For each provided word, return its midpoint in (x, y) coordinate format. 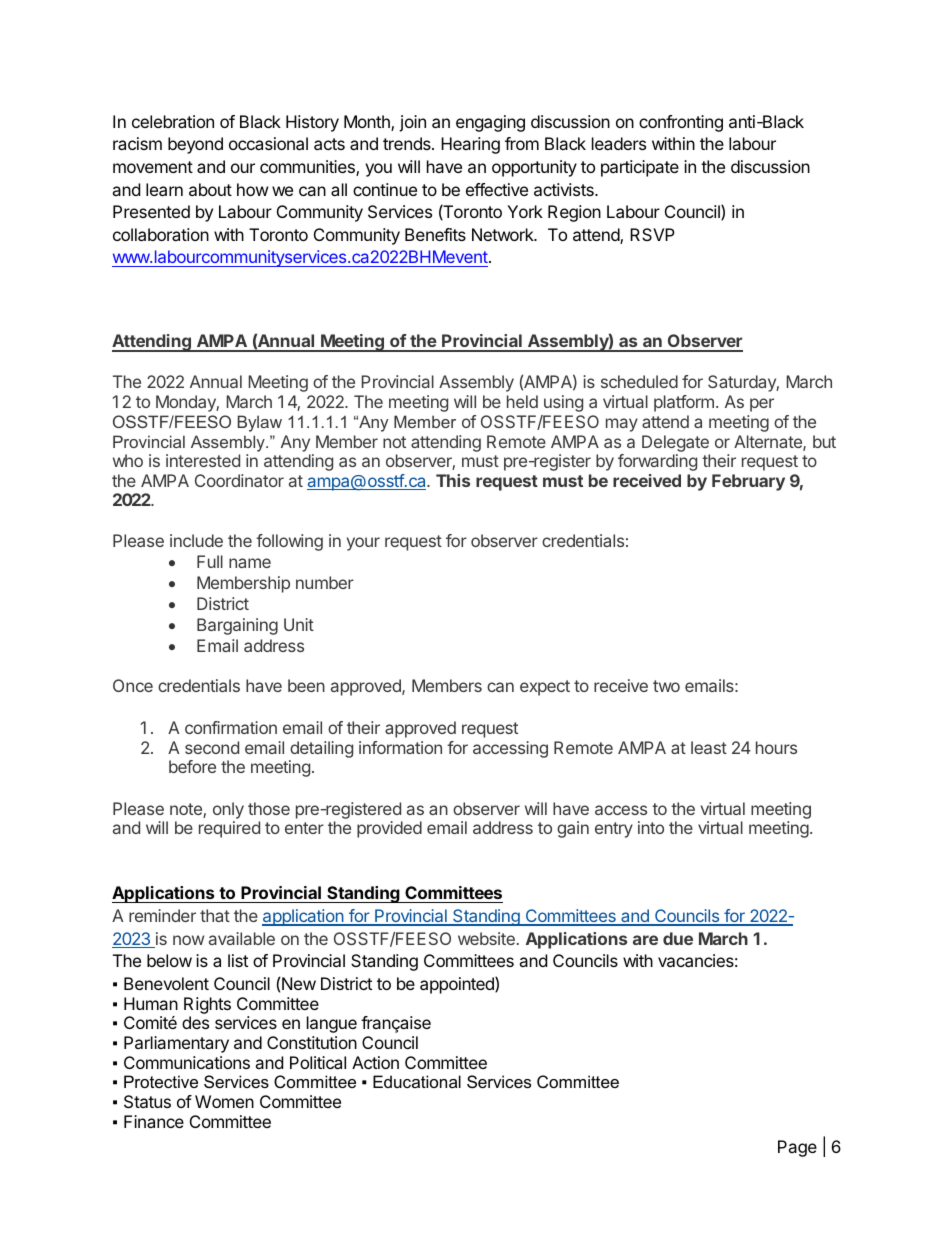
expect (545, 688)
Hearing (470, 145)
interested (203, 460)
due (678, 938)
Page (797, 1148)
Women (224, 1101)
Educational (417, 1081)
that (215, 915)
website (486, 938)
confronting (681, 123)
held (522, 401)
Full (210, 561)
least (709, 747)
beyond (195, 145)
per (762, 405)
